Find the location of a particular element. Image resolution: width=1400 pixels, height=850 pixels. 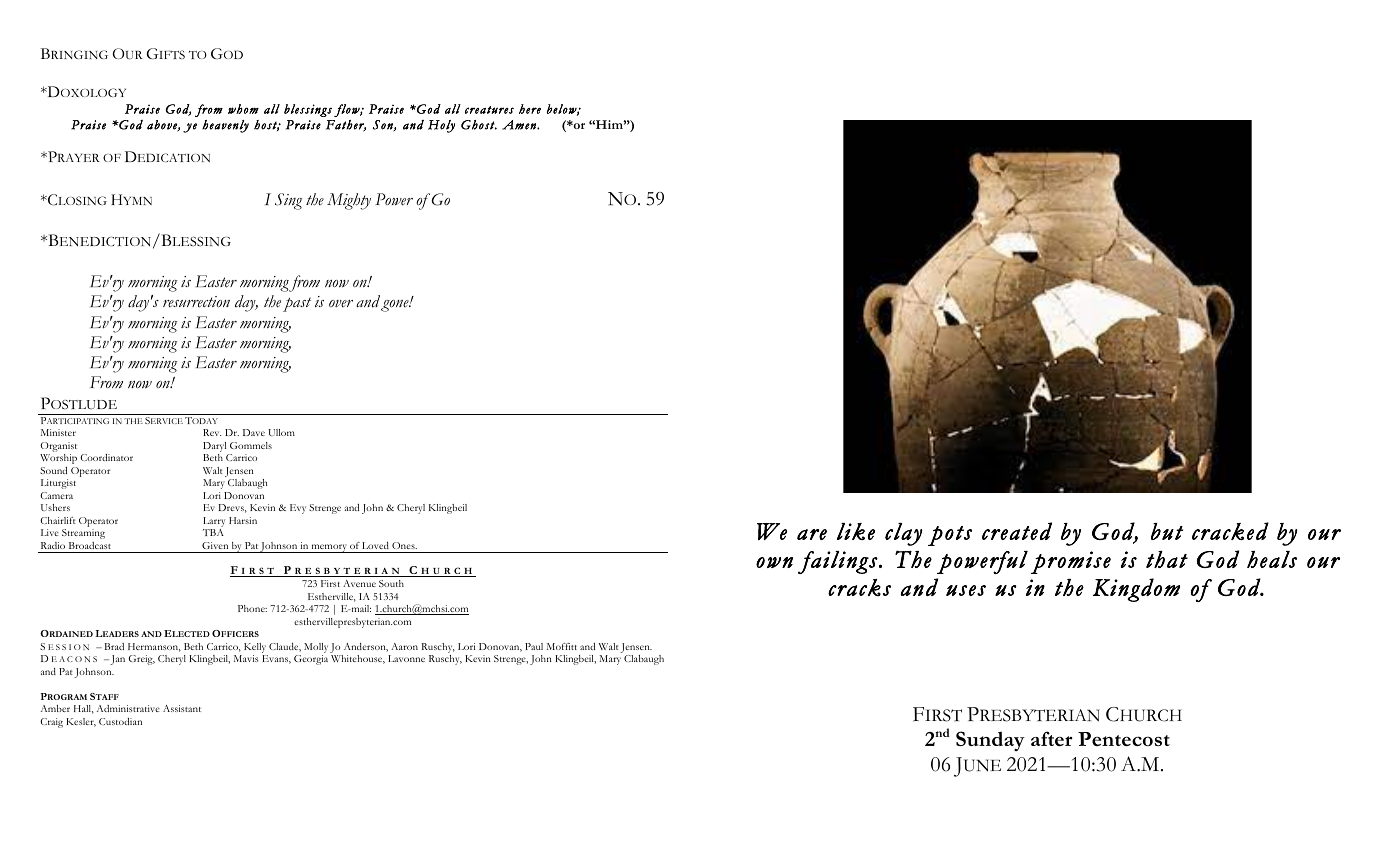

heavenly is located at coordinates (225, 126).
